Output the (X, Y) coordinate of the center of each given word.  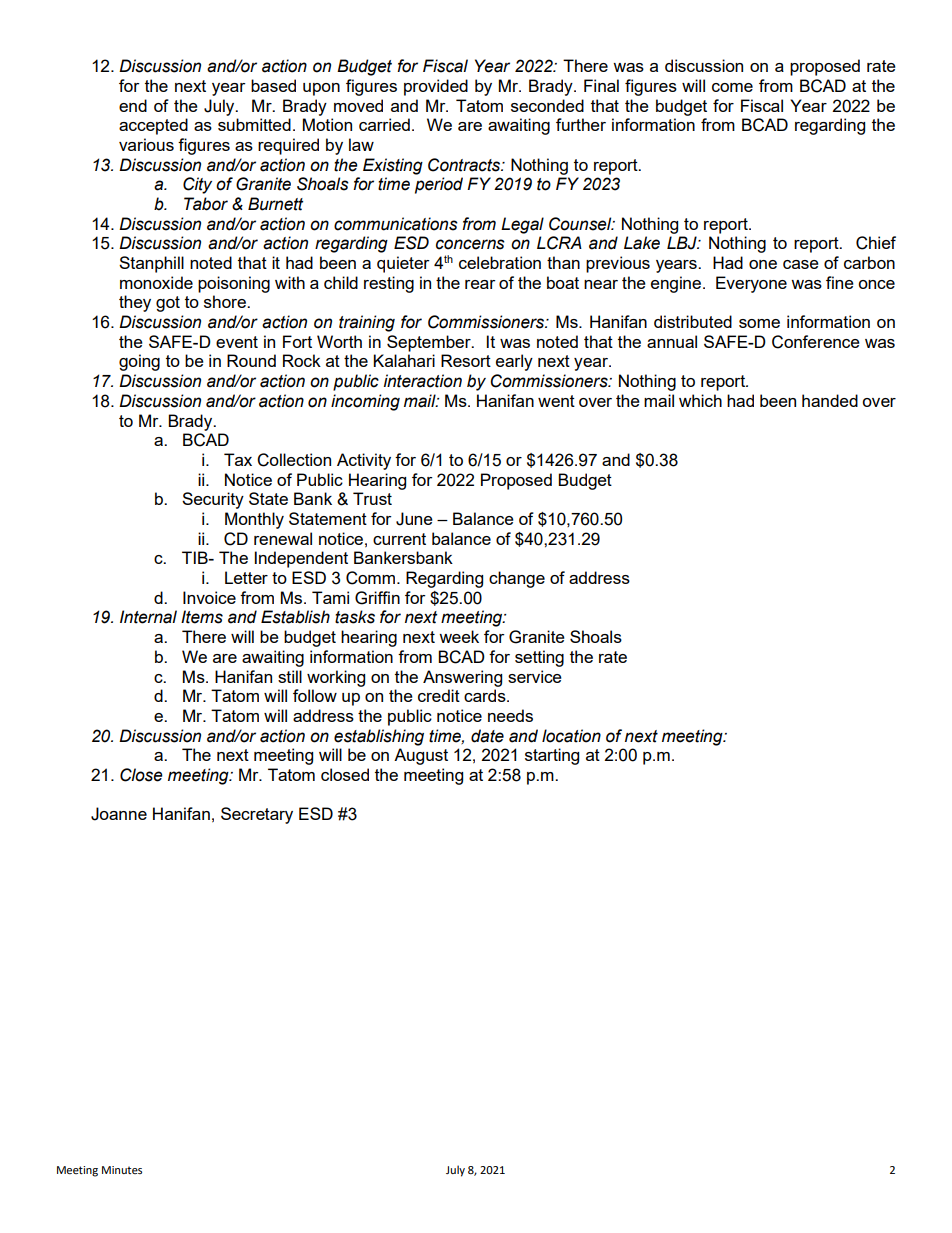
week (459, 636)
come (732, 87)
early (514, 362)
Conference (816, 342)
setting (539, 658)
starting (552, 756)
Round (251, 360)
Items (202, 617)
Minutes (122, 1170)
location (571, 736)
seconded (547, 105)
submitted (254, 124)
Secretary (257, 815)
